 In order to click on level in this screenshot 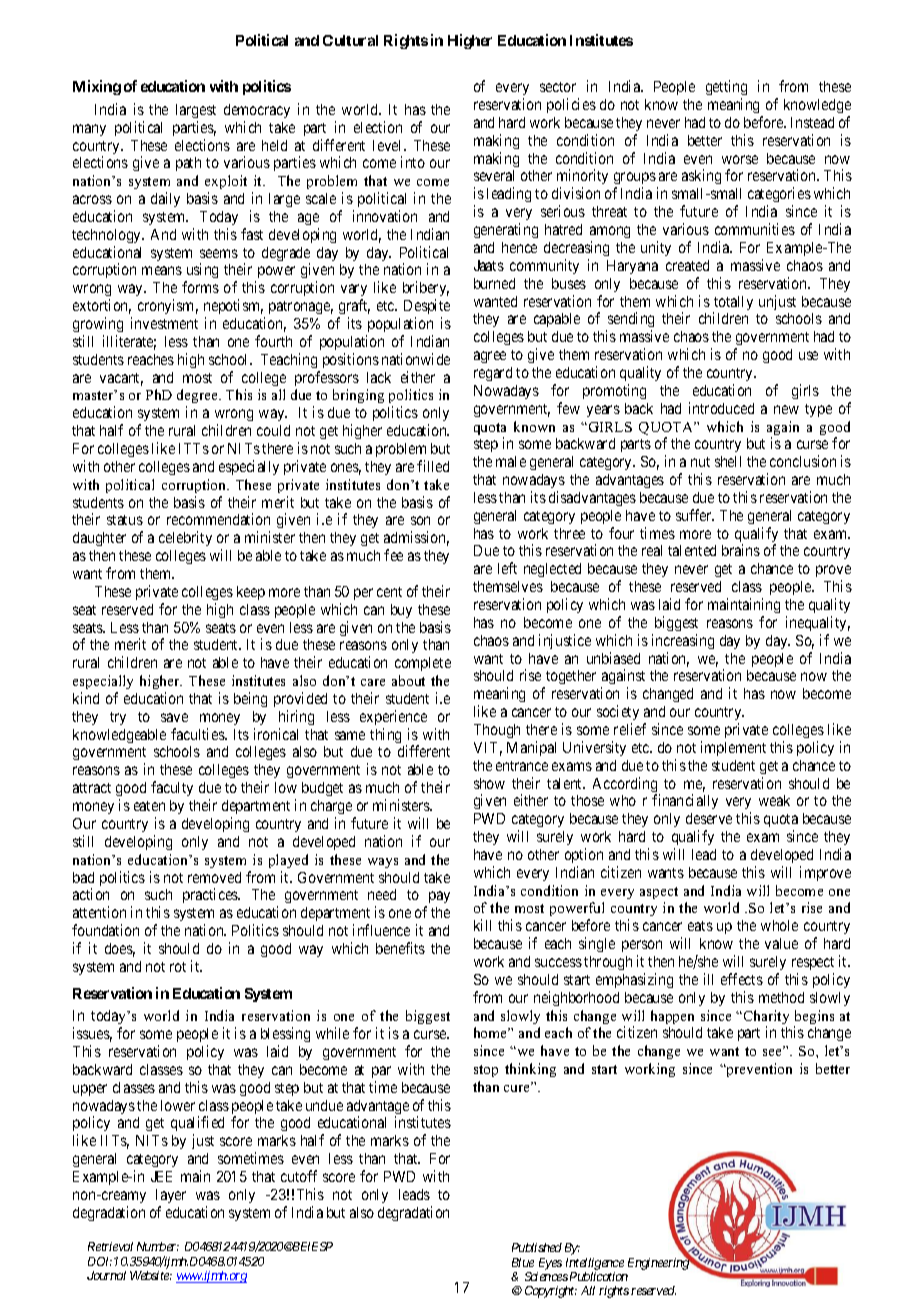, I will do `click(389, 145)`.
